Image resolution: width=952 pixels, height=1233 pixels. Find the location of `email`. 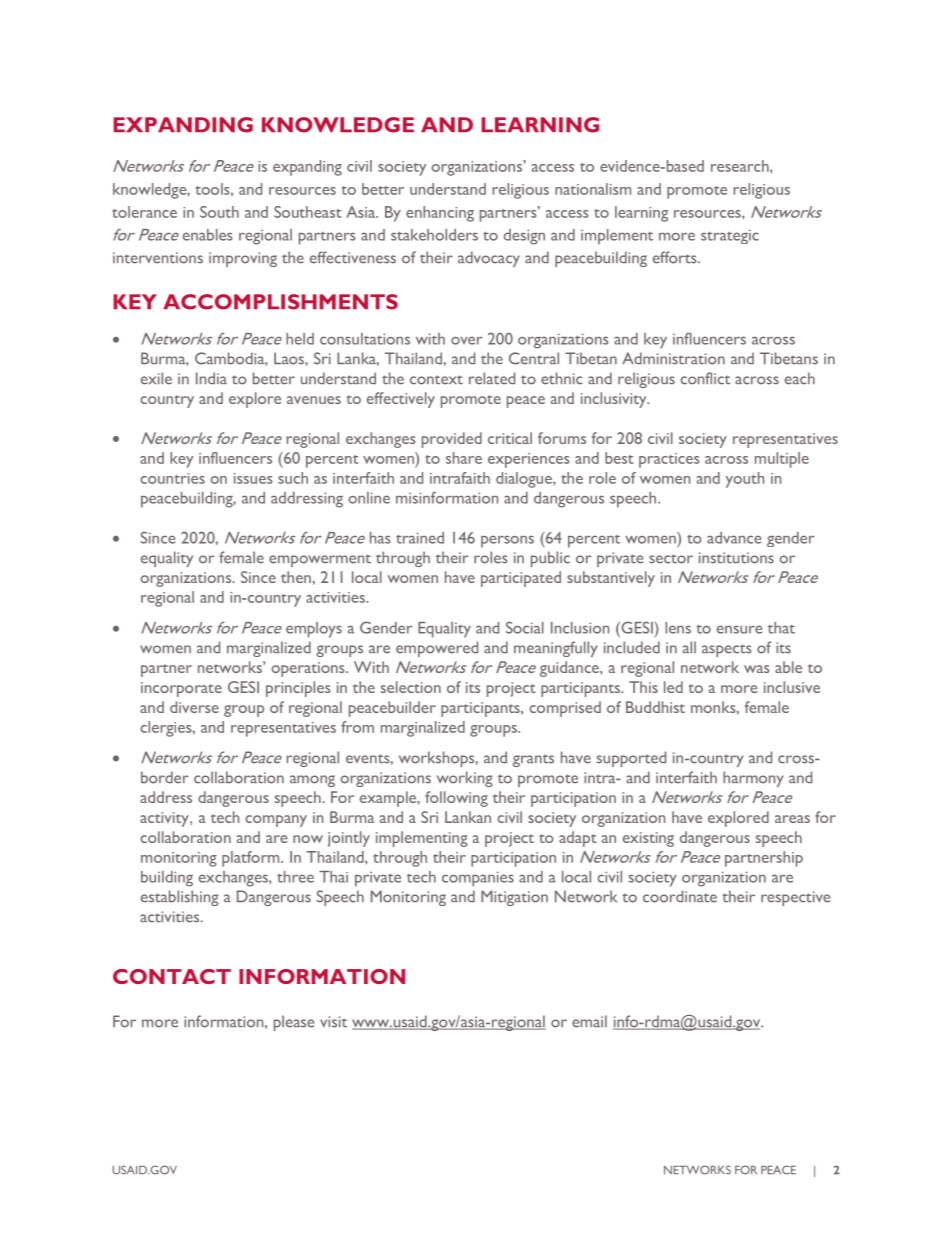

email is located at coordinates (589, 1021).
